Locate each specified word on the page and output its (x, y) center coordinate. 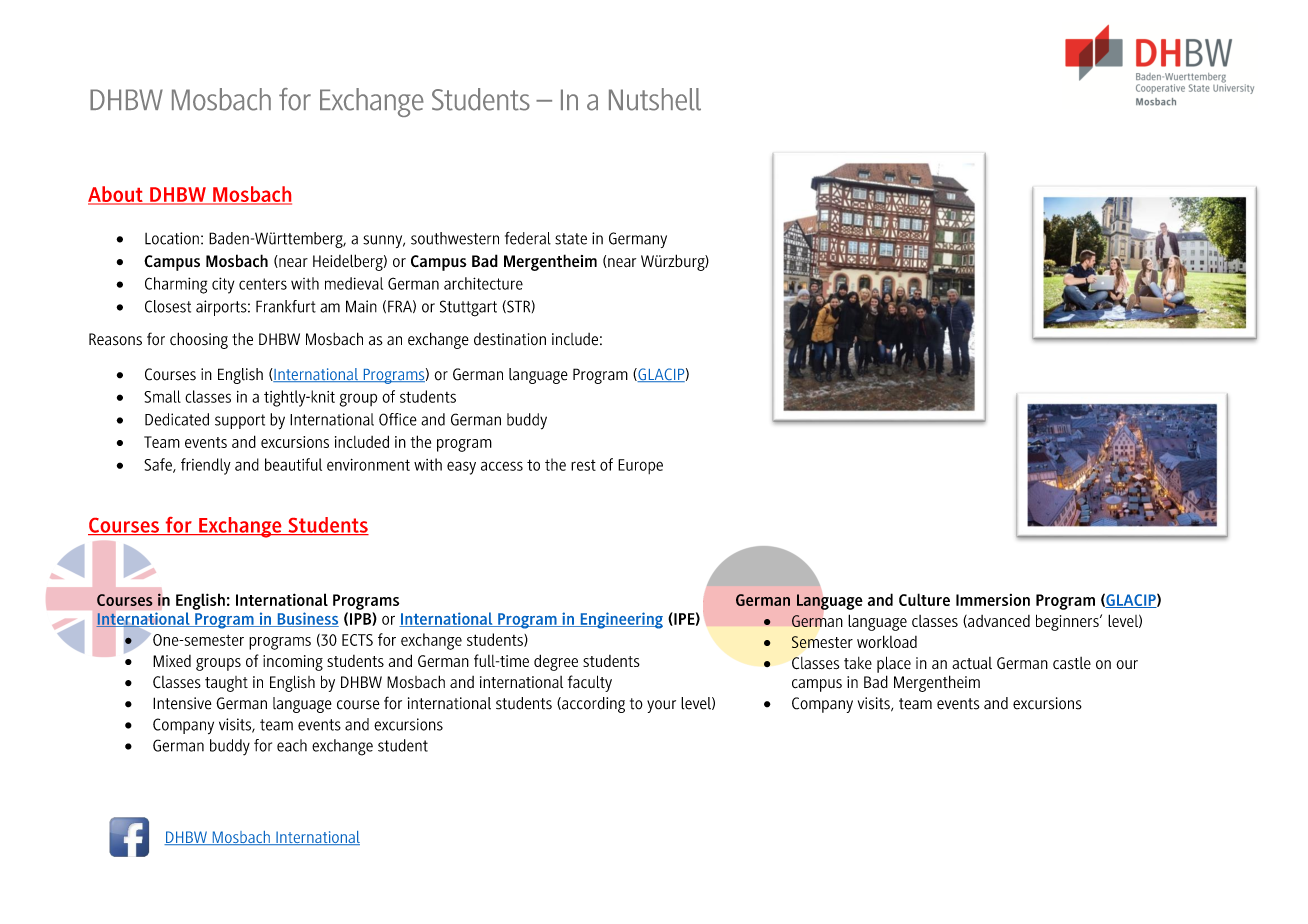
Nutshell (655, 99)
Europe (640, 466)
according (592, 705)
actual (972, 663)
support (240, 421)
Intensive (182, 703)
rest (583, 465)
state (571, 239)
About (116, 195)
